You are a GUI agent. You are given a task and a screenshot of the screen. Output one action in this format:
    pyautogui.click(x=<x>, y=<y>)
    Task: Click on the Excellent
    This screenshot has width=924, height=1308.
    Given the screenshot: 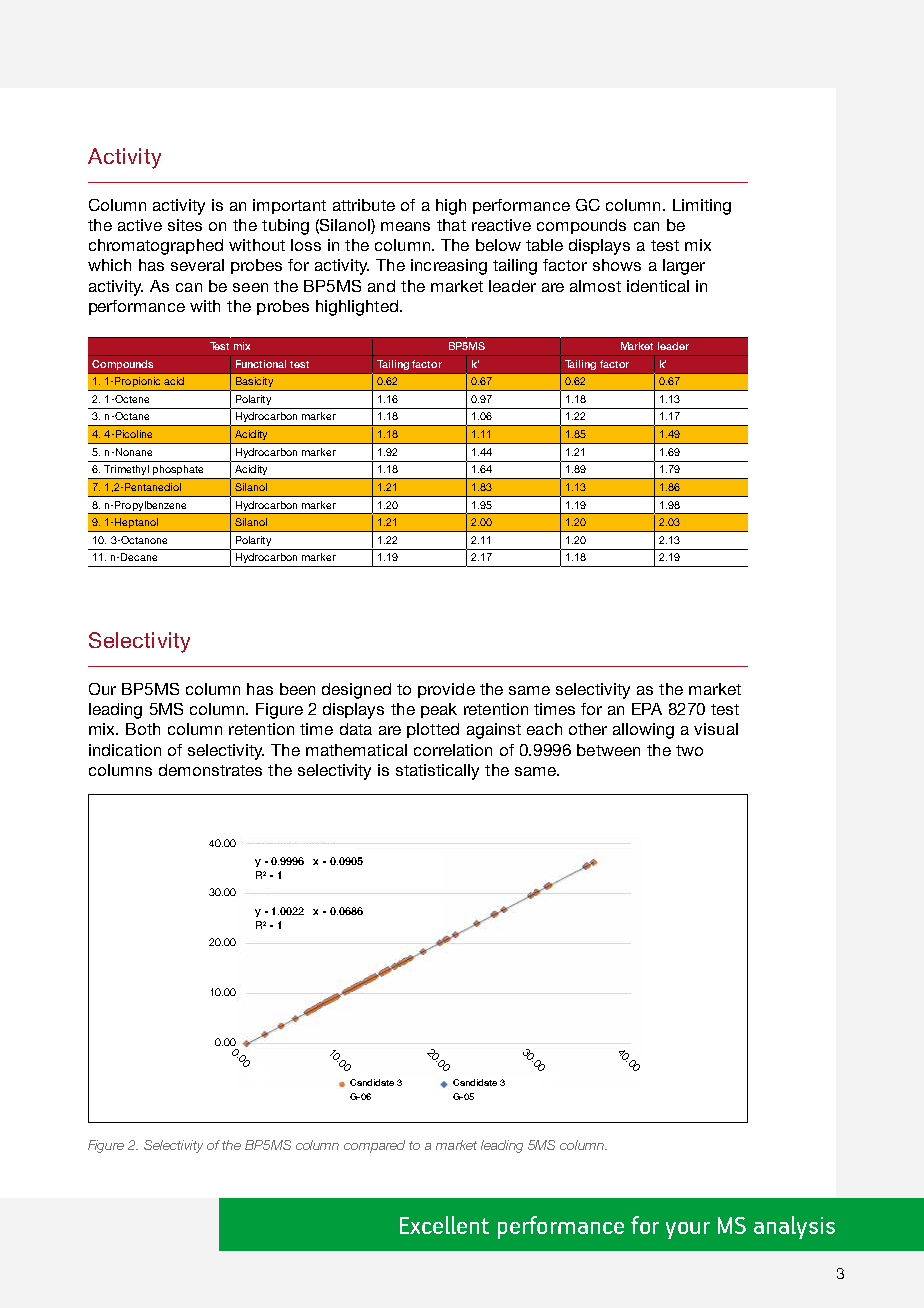 What is the action you would take?
    pyautogui.click(x=444, y=1225)
